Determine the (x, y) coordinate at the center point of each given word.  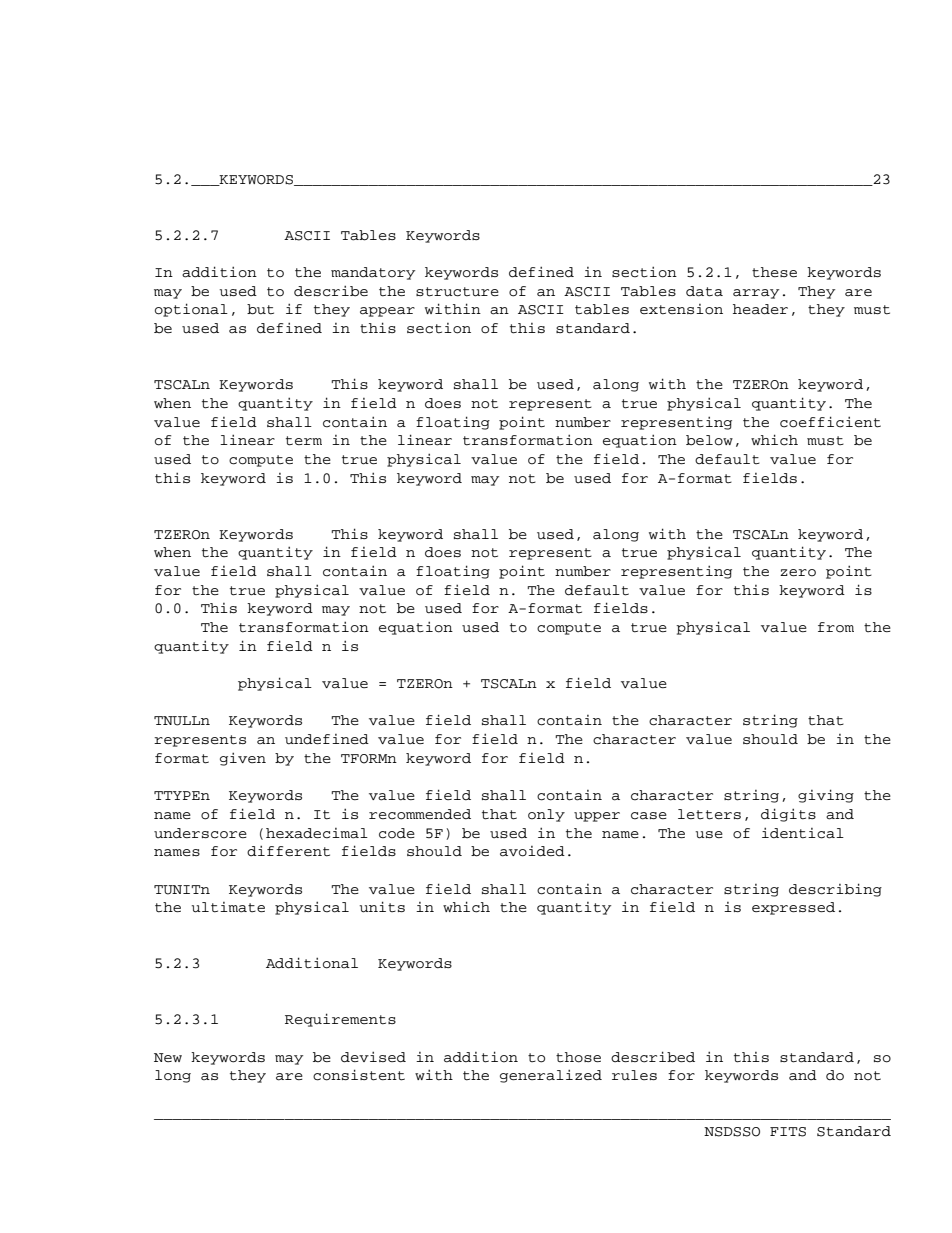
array (756, 294)
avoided (532, 851)
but (260, 309)
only (546, 815)
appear (387, 312)
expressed (793, 908)
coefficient (830, 422)
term (304, 441)
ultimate (228, 907)
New (168, 1057)
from (836, 627)
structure (457, 292)
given (243, 759)
